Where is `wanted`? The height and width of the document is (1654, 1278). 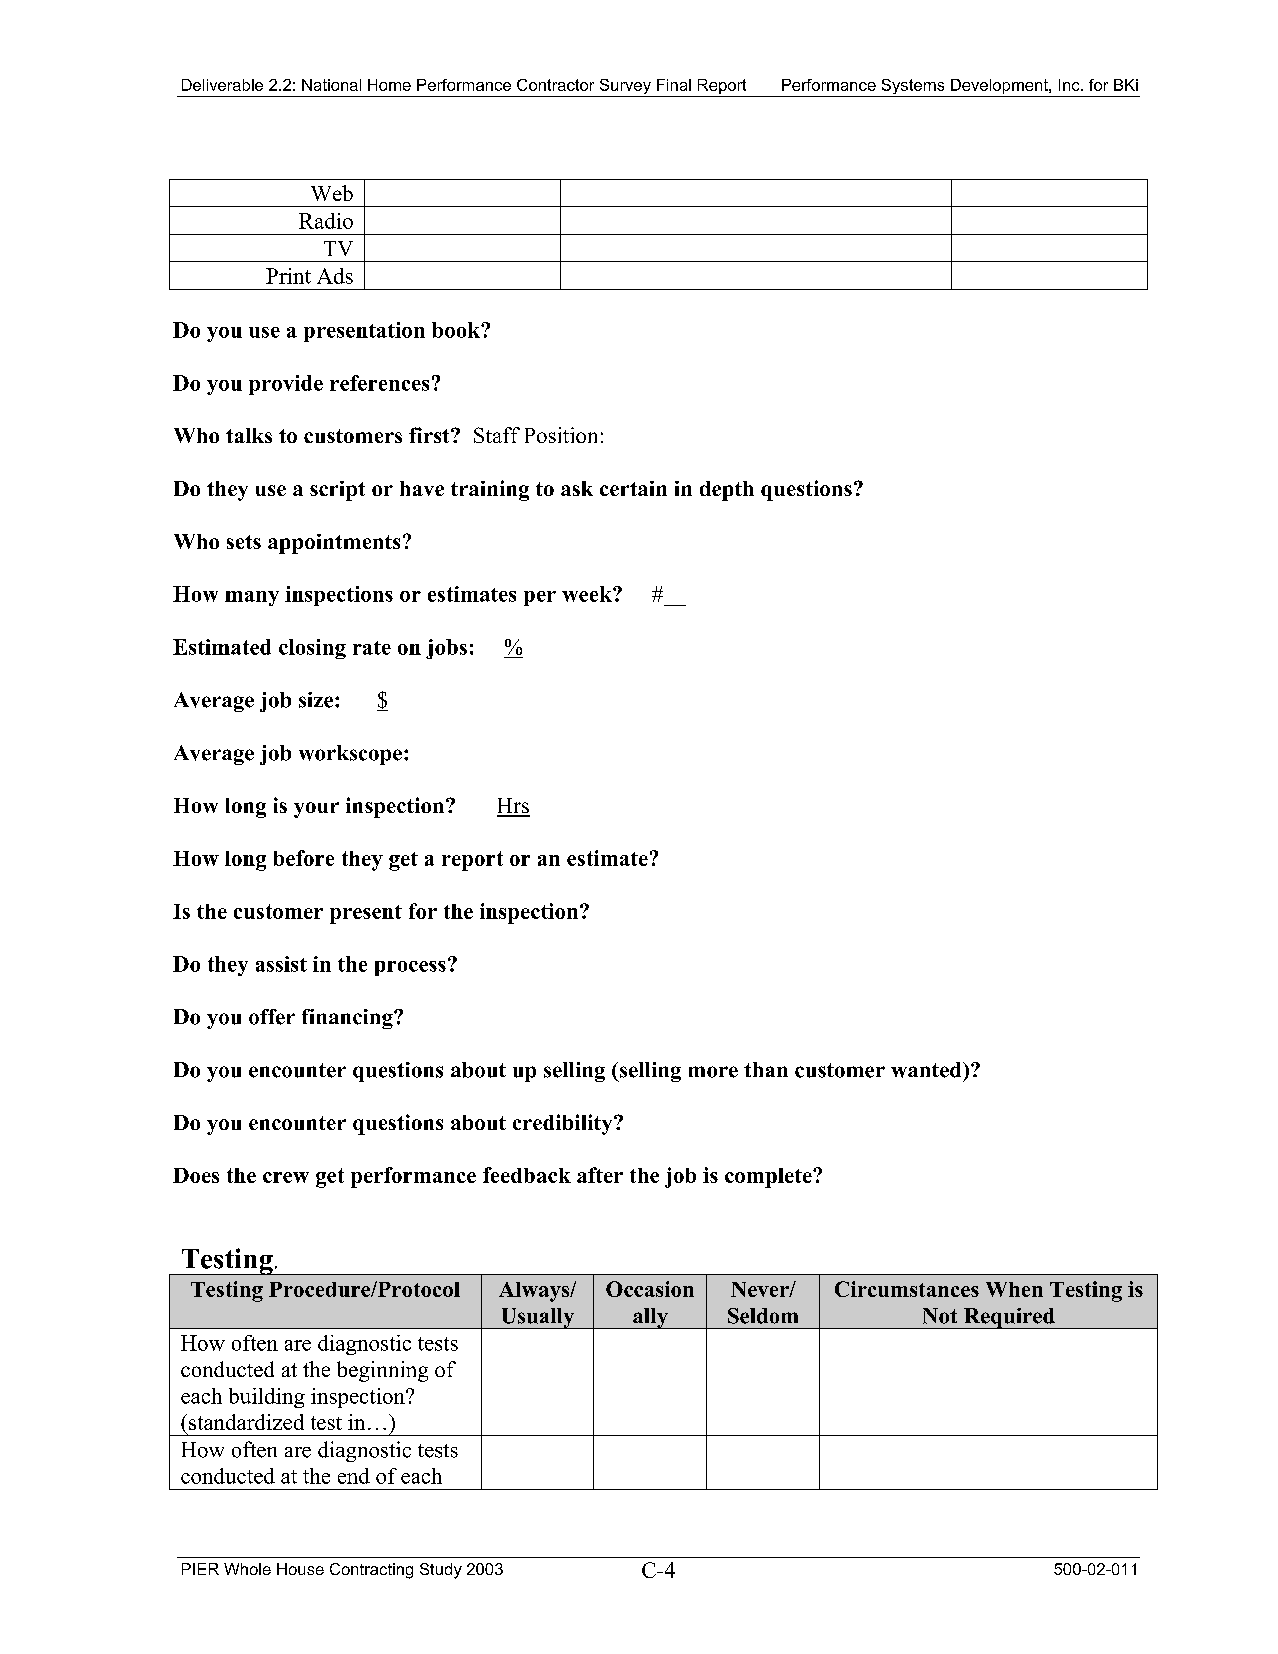 wanted is located at coordinates (927, 1070).
